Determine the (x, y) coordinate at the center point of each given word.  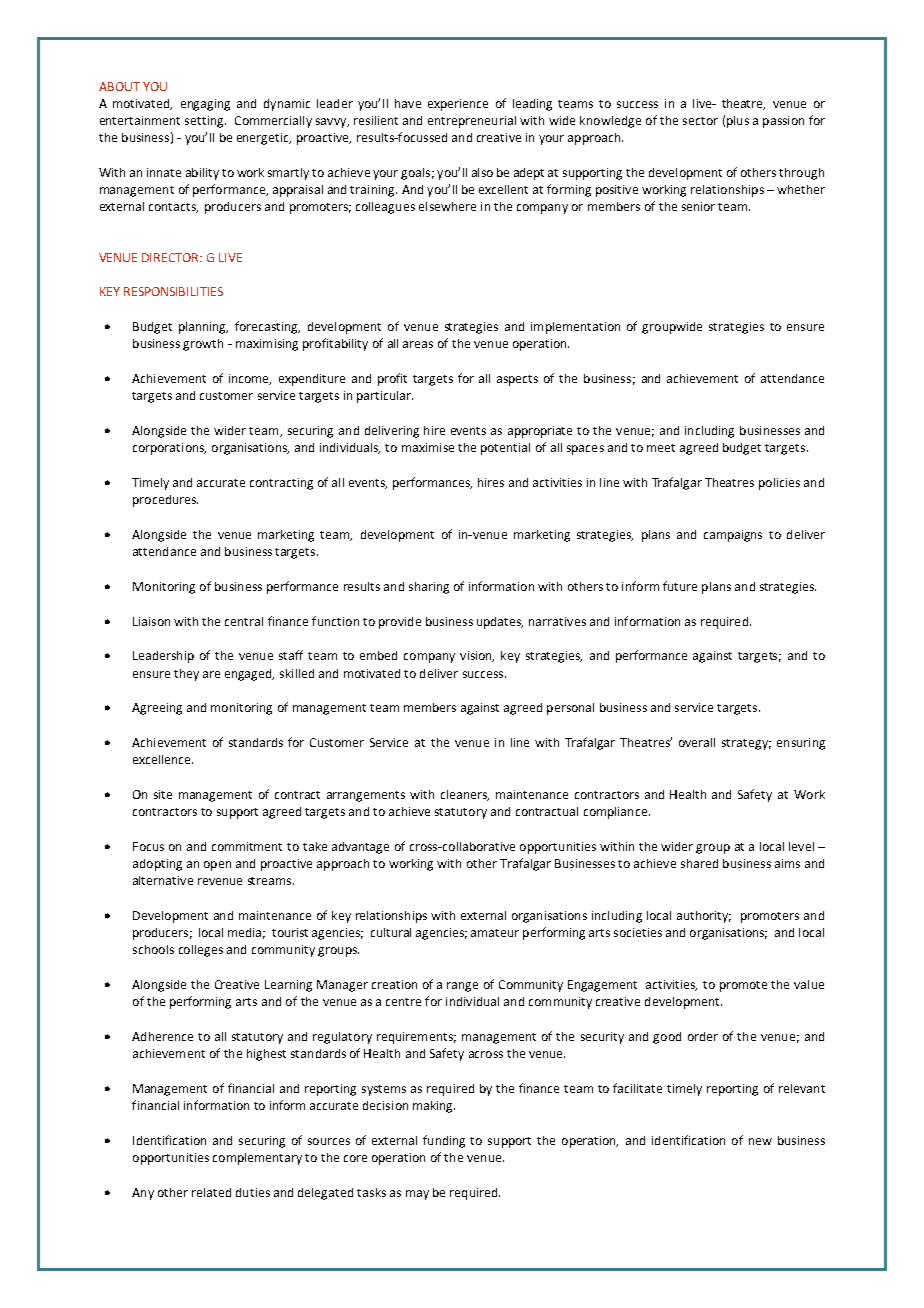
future (680, 586)
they (186, 675)
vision (477, 656)
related (211, 1192)
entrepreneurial (472, 122)
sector (700, 121)
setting (205, 122)
